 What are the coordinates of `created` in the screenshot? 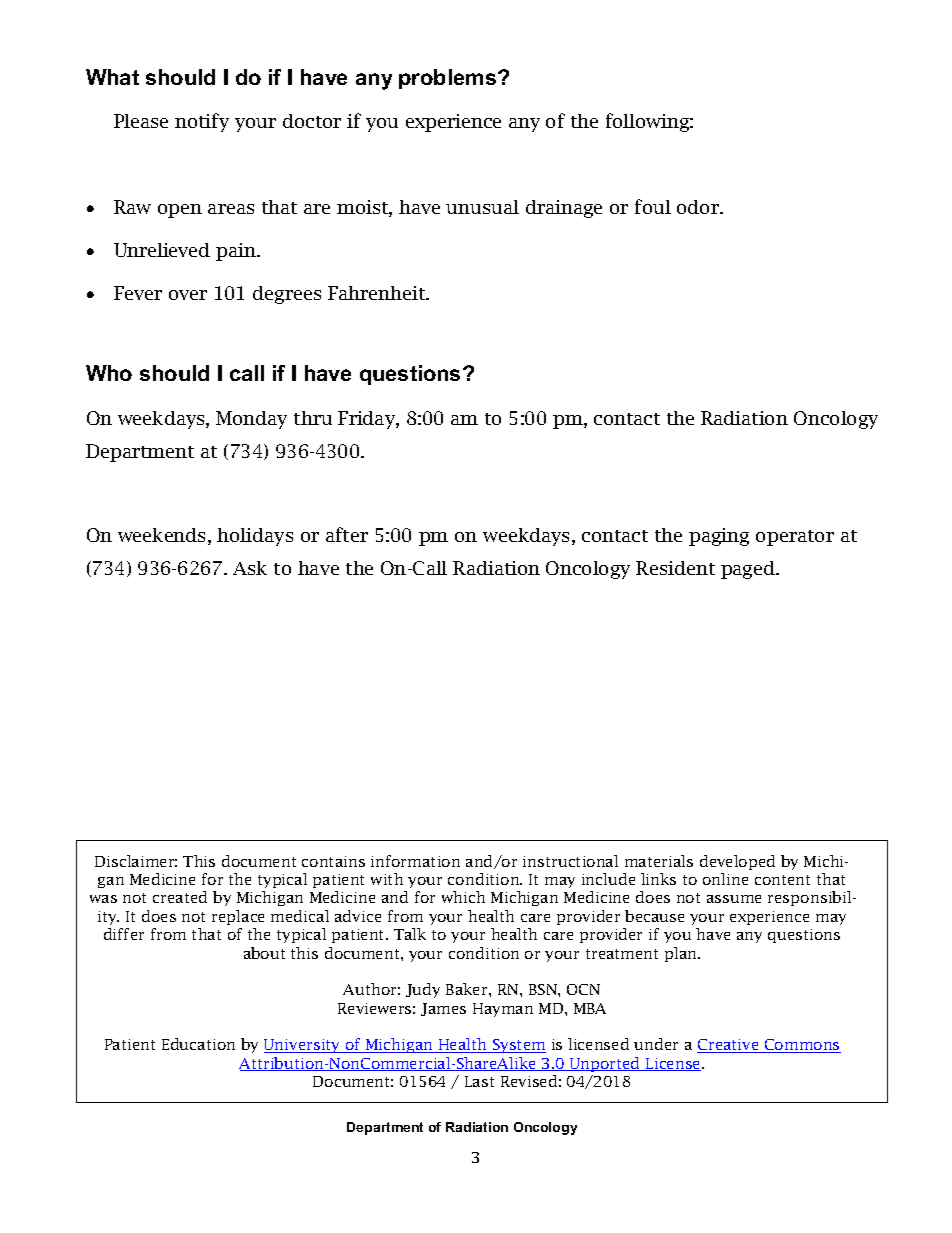 It's located at (180, 897).
